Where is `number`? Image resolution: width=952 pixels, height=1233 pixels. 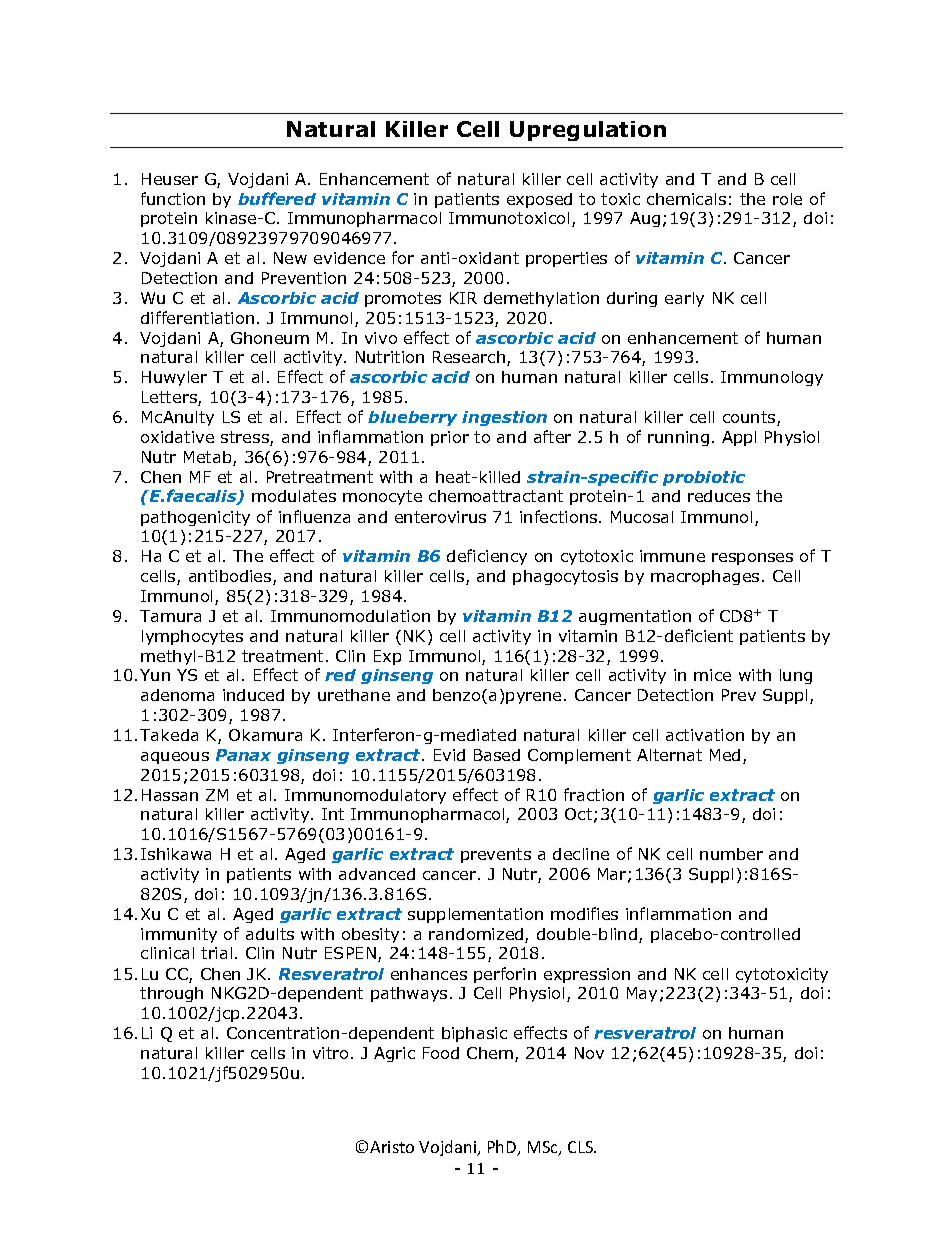 number is located at coordinates (731, 854).
